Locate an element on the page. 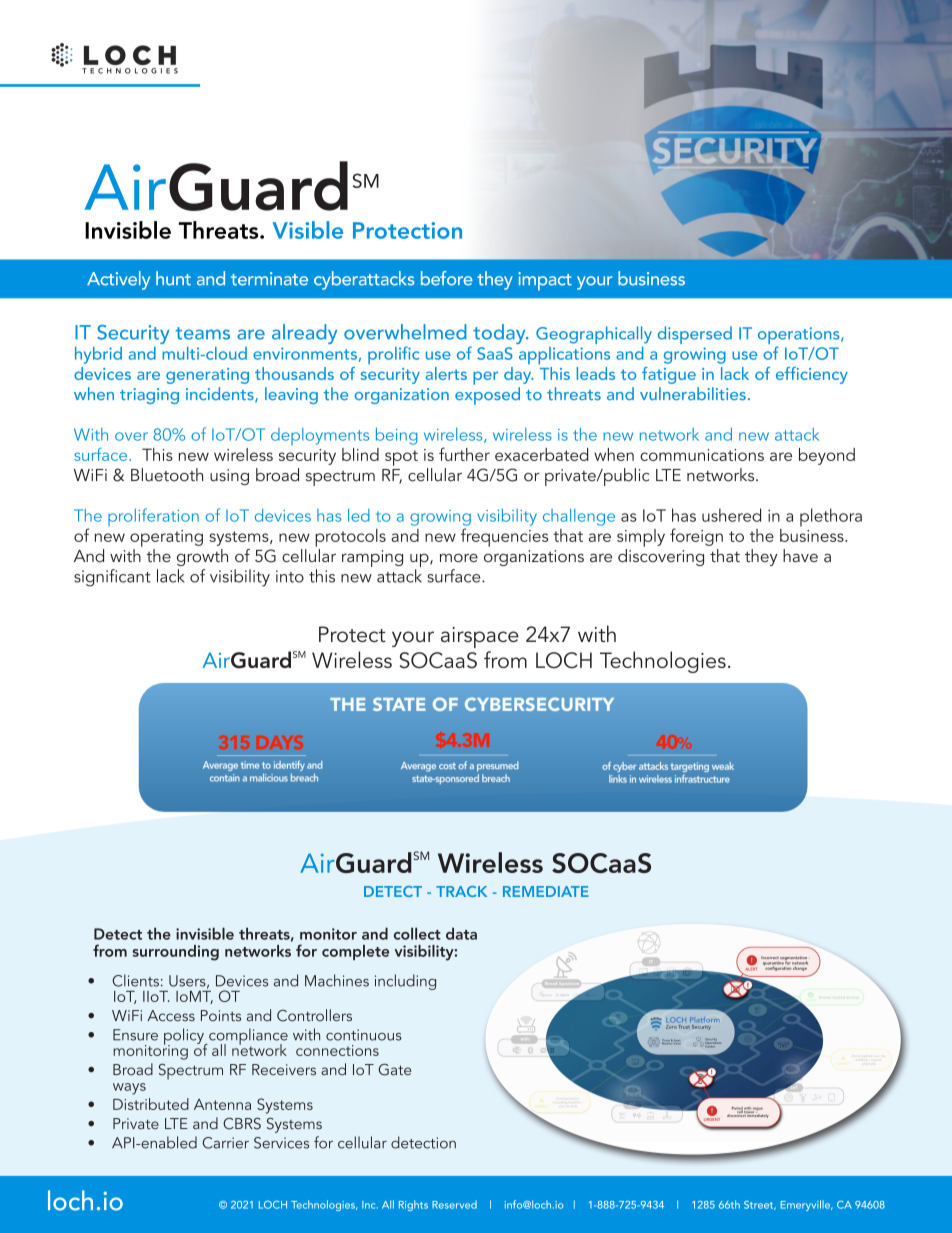 This image has height=1233, width=952. airspace is located at coordinates (480, 637).
